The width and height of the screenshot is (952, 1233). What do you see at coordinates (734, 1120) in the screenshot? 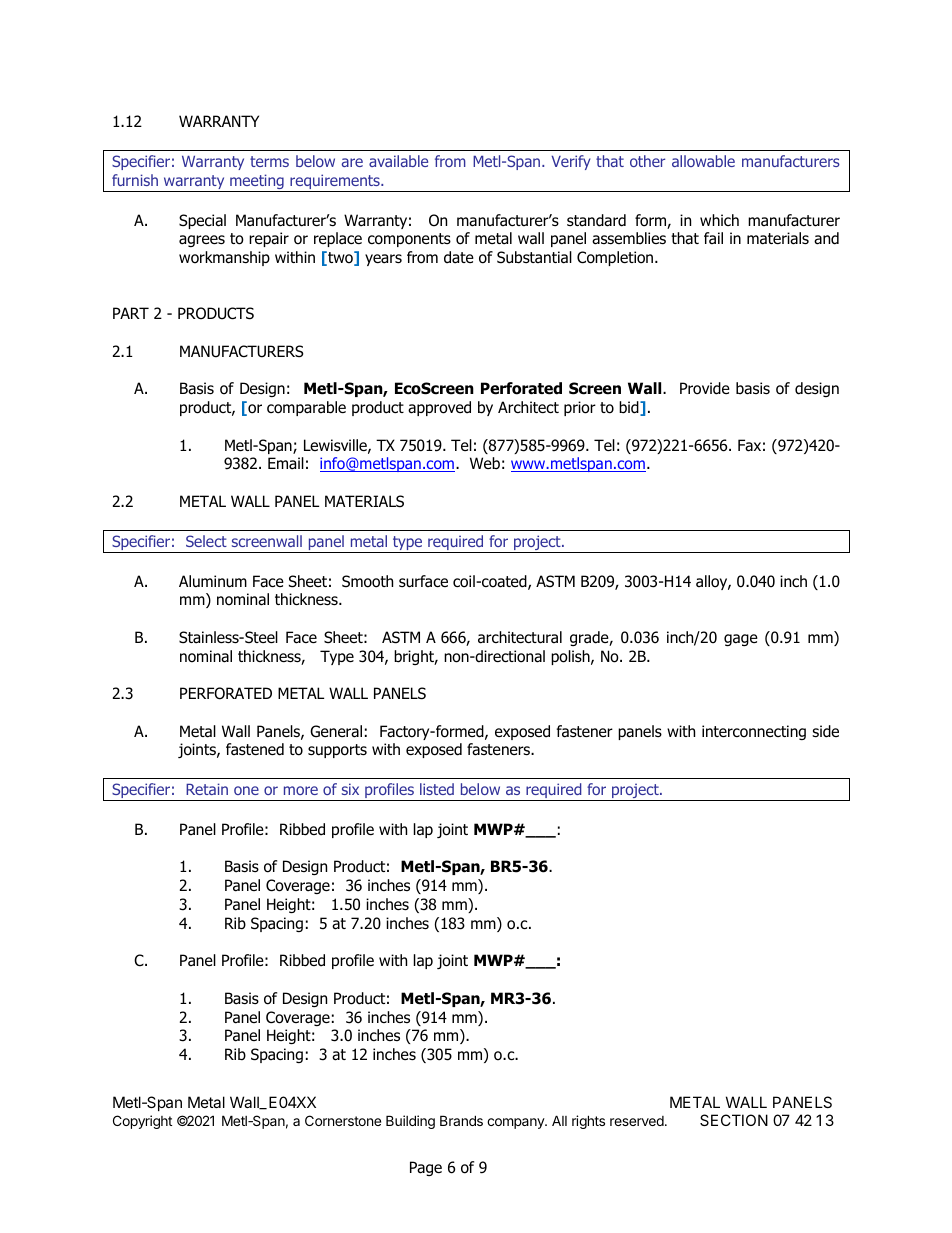
I see `SECTION` at bounding box center [734, 1120].
